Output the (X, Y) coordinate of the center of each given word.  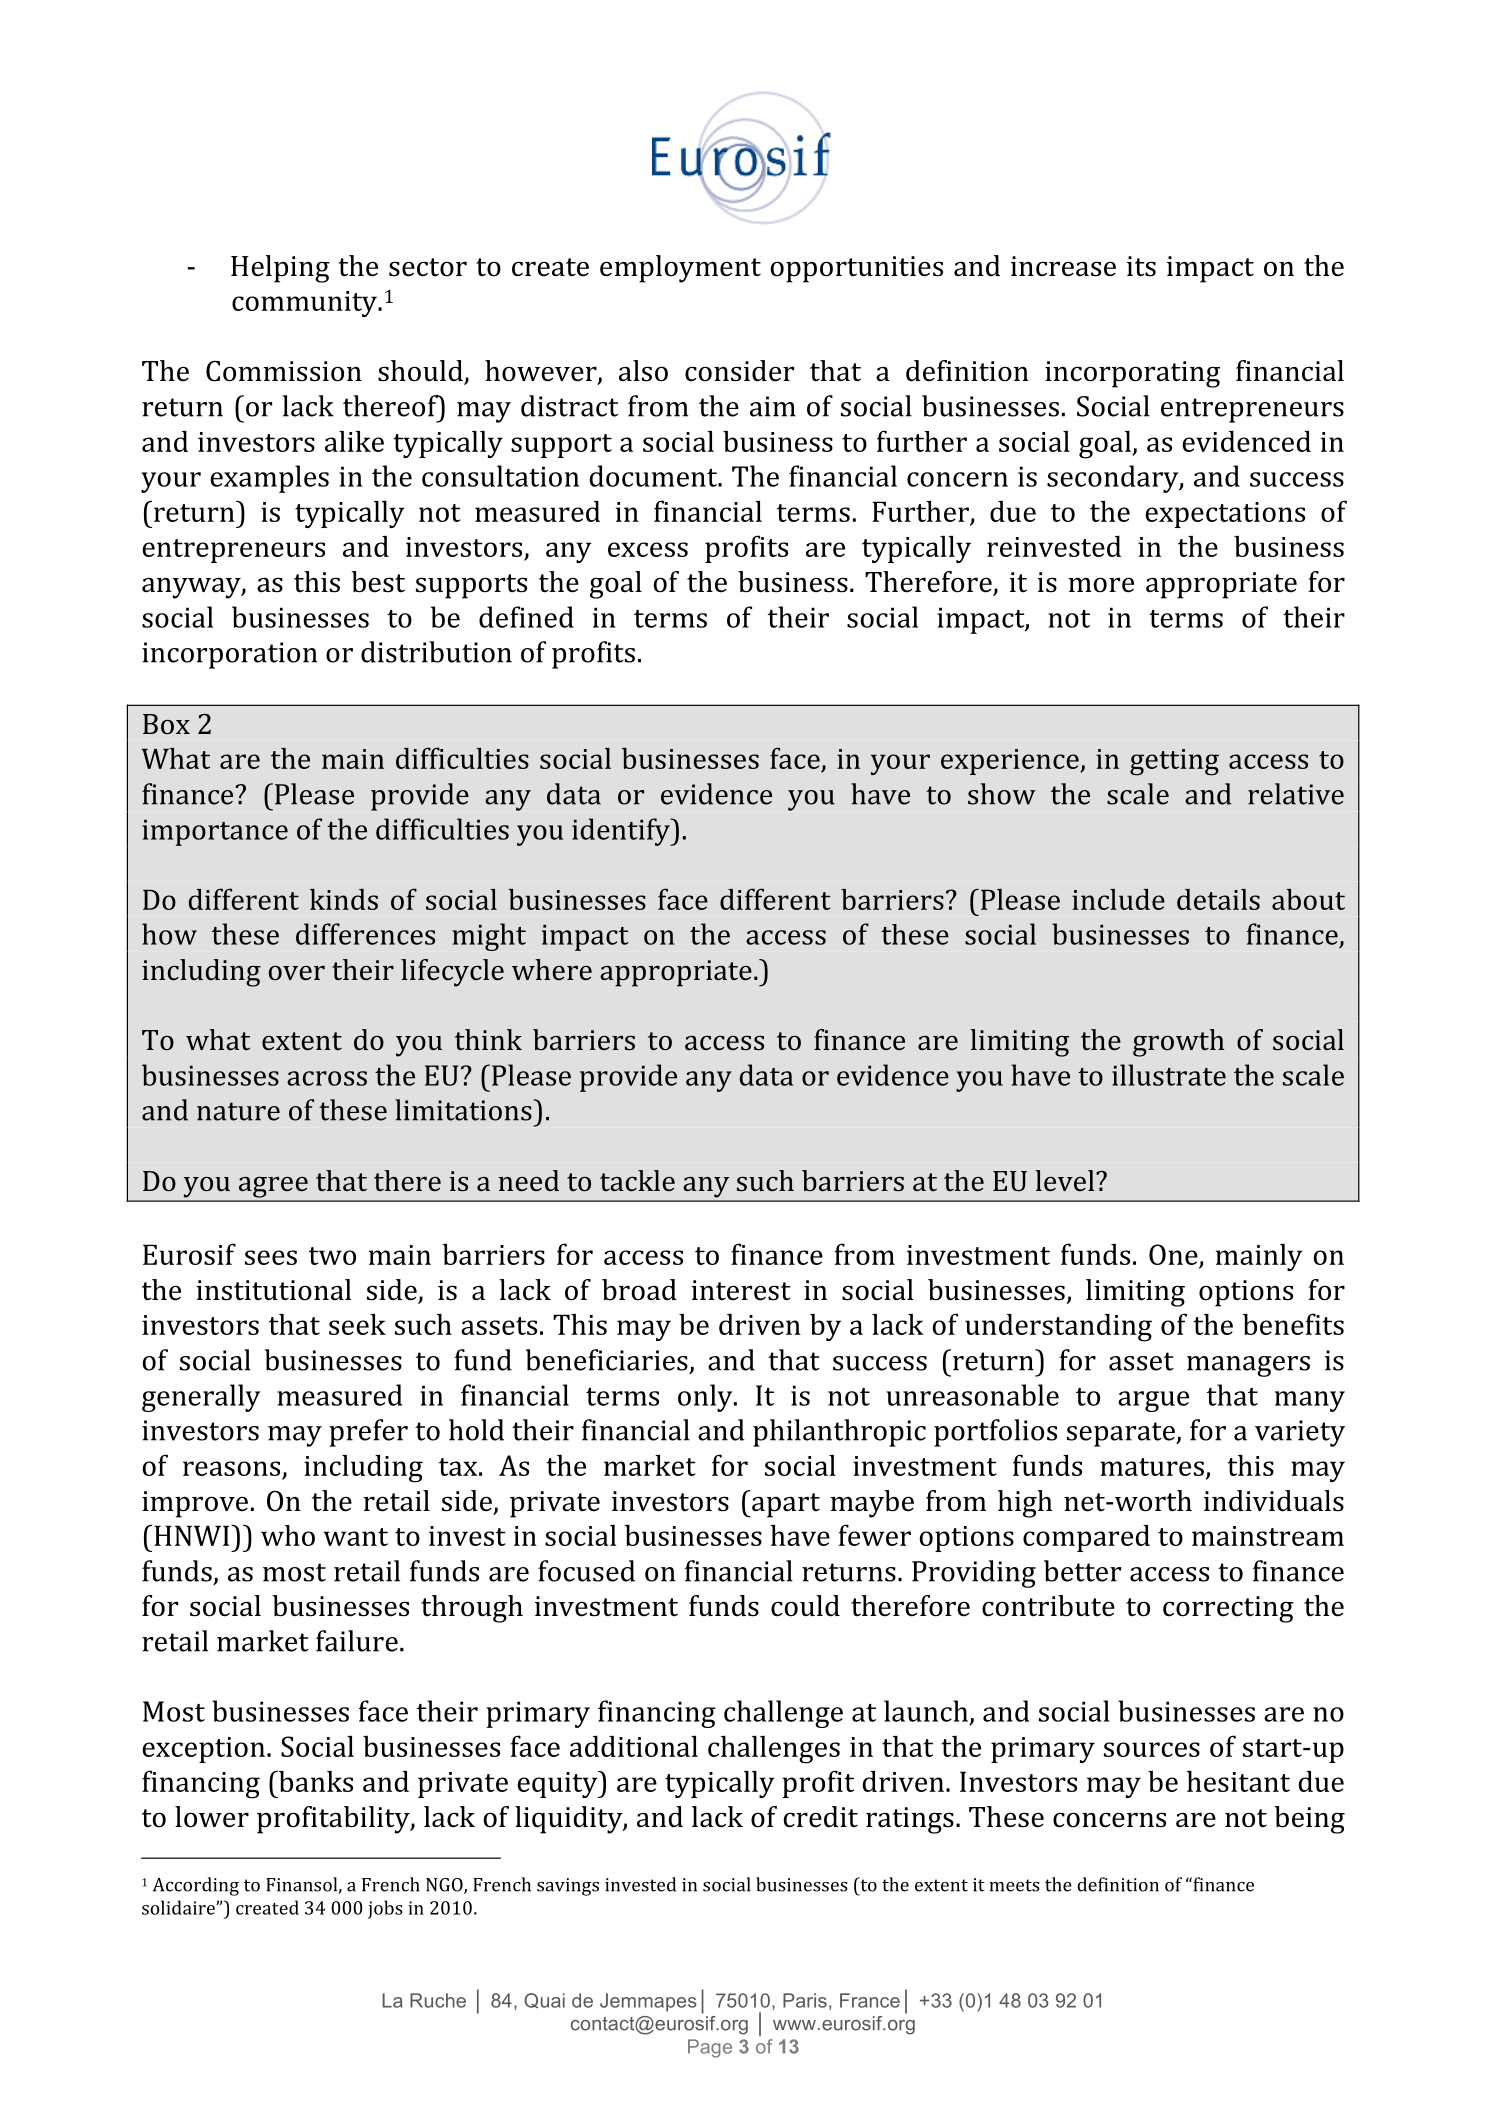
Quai (544, 2001)
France (870, 2000)
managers (1248, 1366)
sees (271, 1257)
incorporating (1132, 374)
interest (741, 1290)
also (643, 371)
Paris (805, 2000)
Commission (284, 371)
